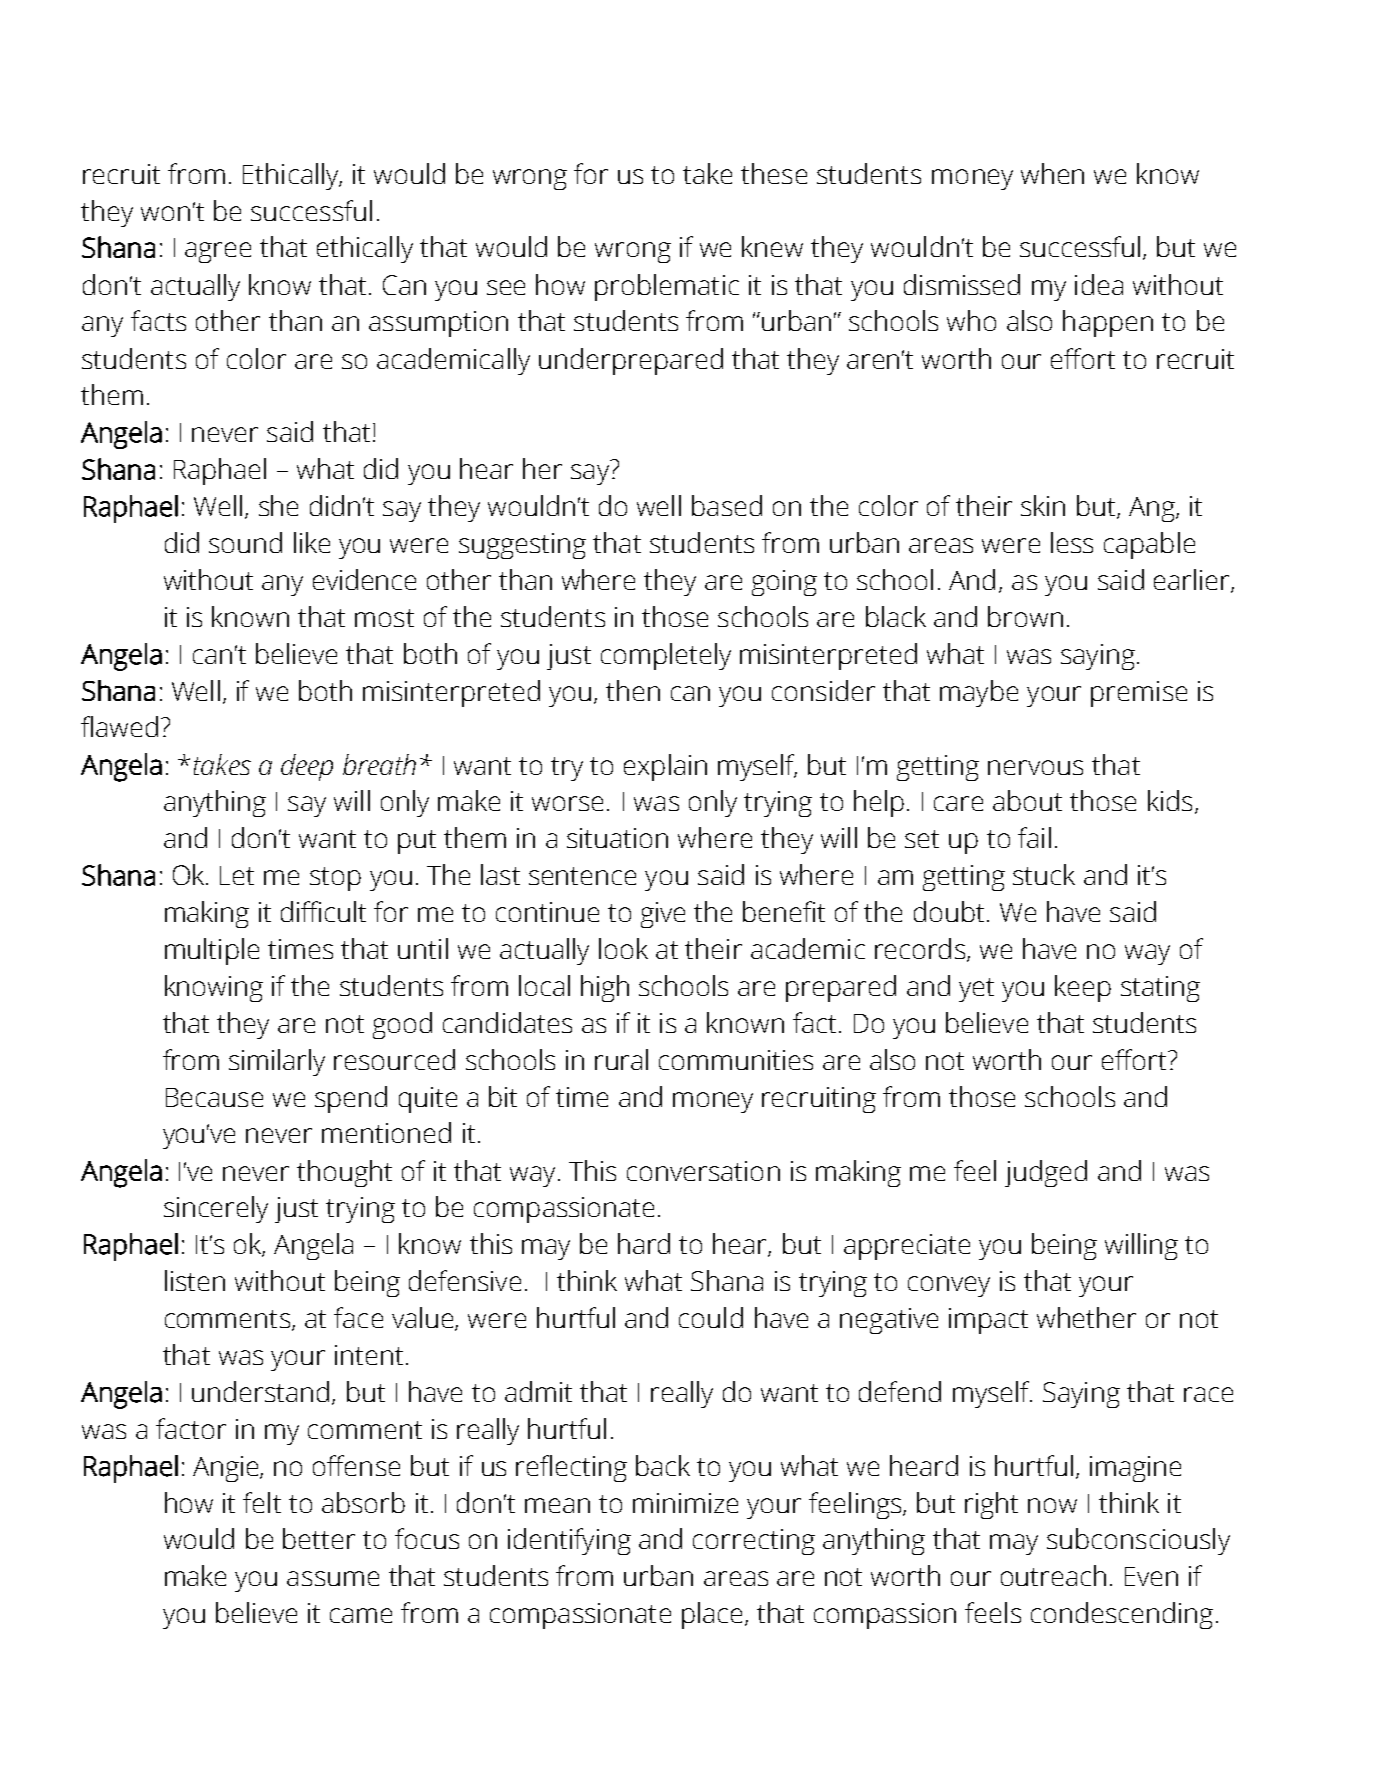 The image size is (1382, 1788). I want to click on problematic, so click(667, 287).
